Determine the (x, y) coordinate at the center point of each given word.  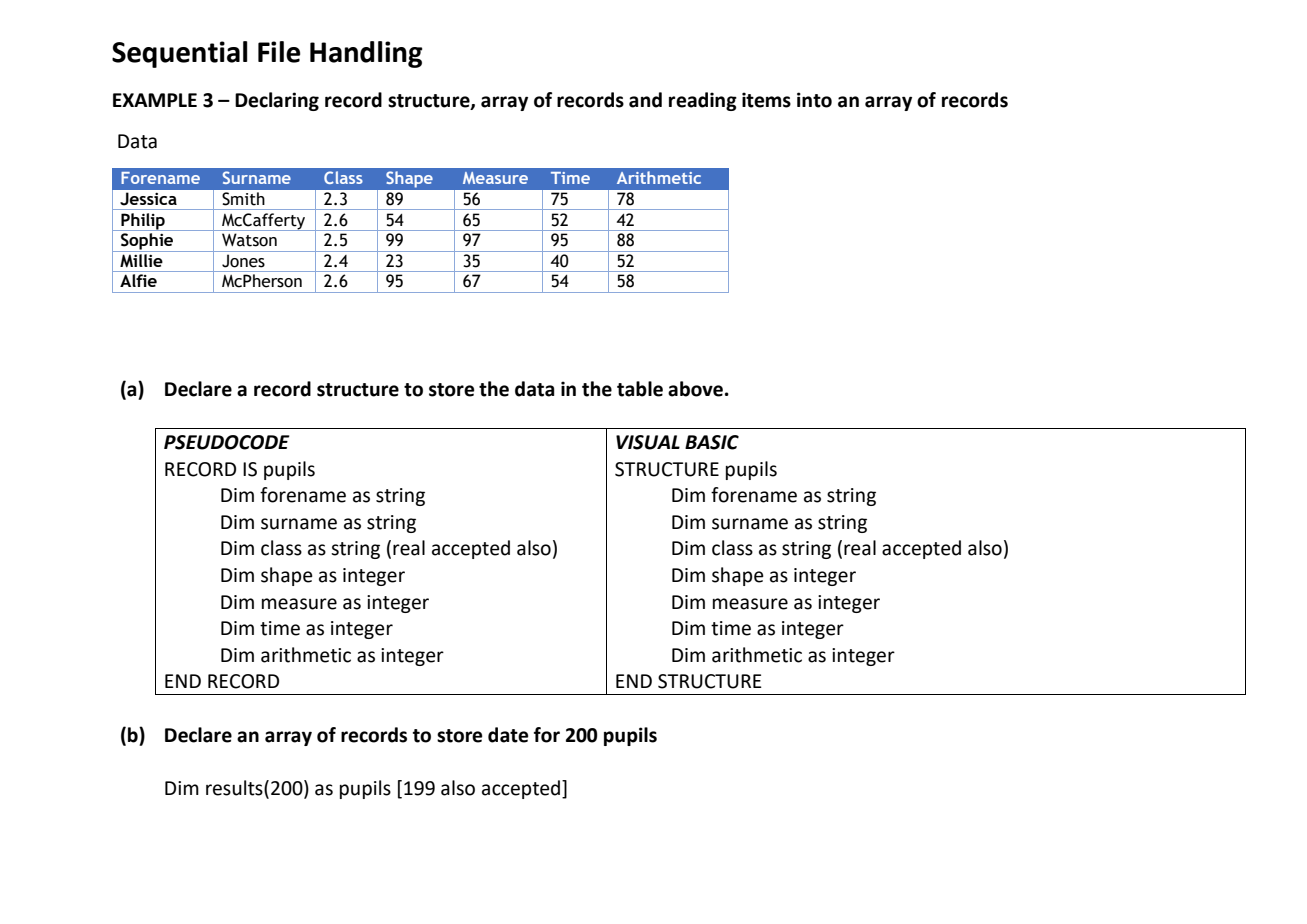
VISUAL (648, 442)
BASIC (712, 442)
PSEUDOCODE (227, 442)
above (695, 389)
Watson (249, 240)
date (508, 735)
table (640, 389)
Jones (243, 261)
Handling (366, 54)
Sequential (180, 54)
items (766, 100)
